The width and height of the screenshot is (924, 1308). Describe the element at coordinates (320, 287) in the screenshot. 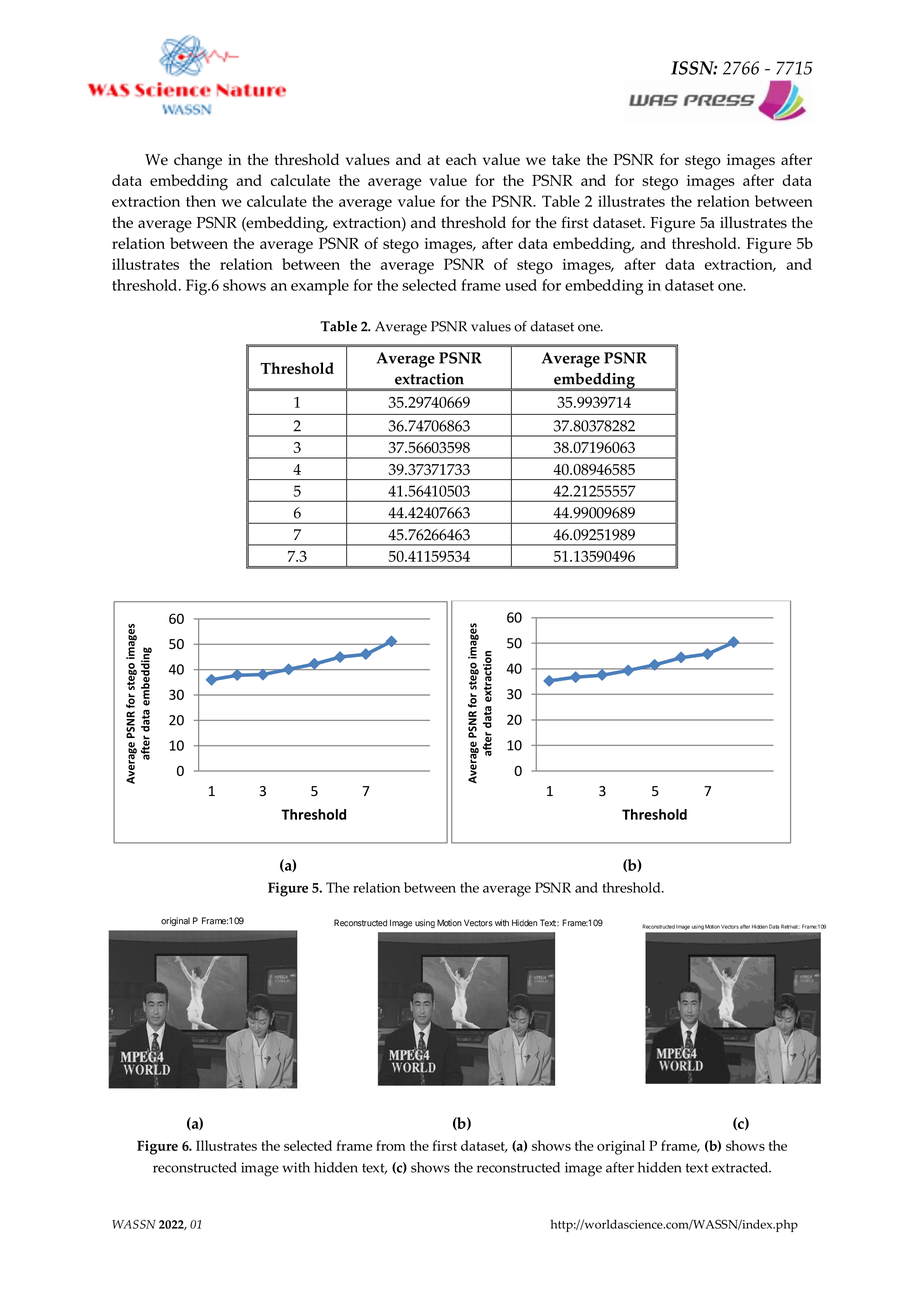

I see `example` at that location.
